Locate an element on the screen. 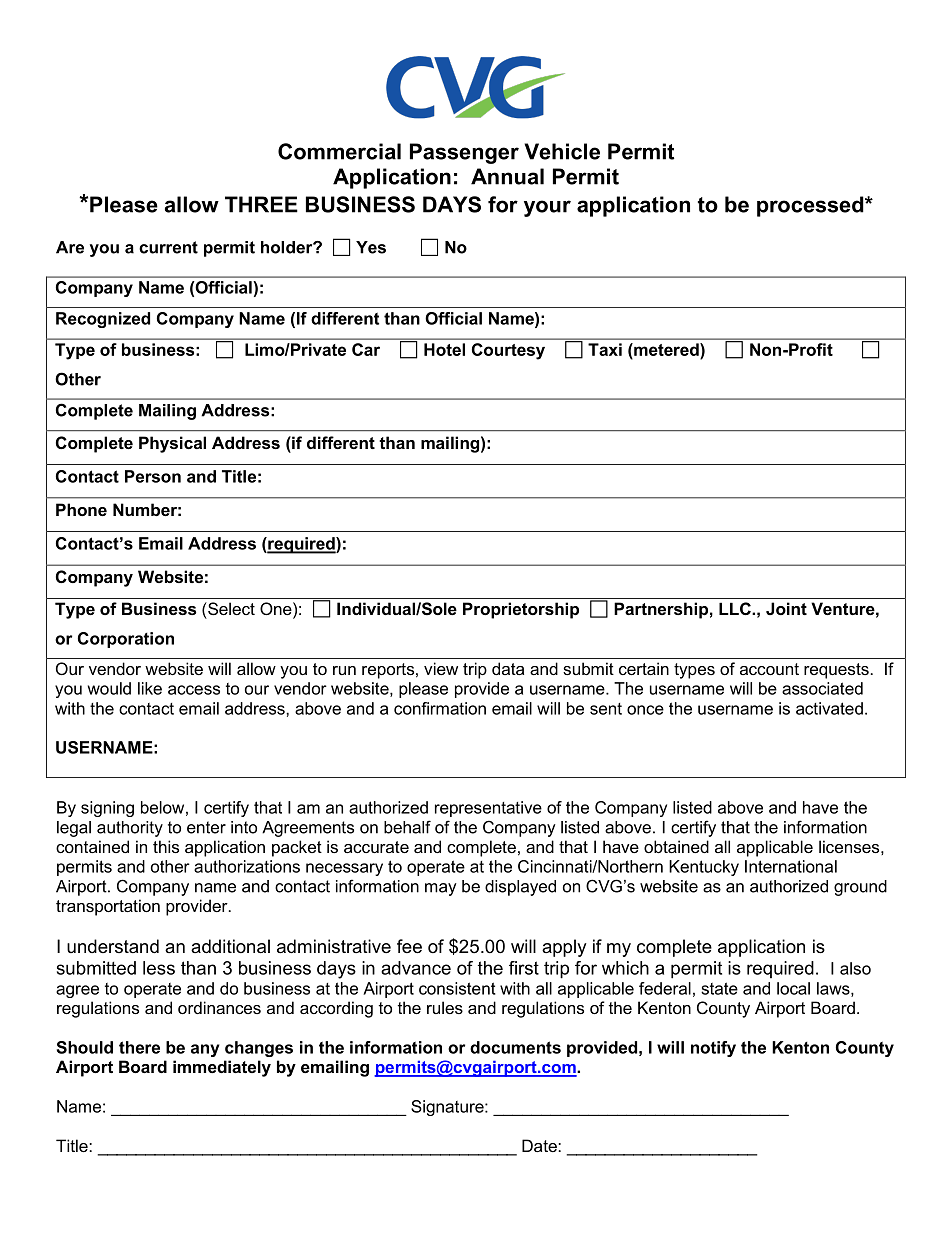 This screenshot has height=1233, width=952. THREE is located at coordinates (261, 204).
